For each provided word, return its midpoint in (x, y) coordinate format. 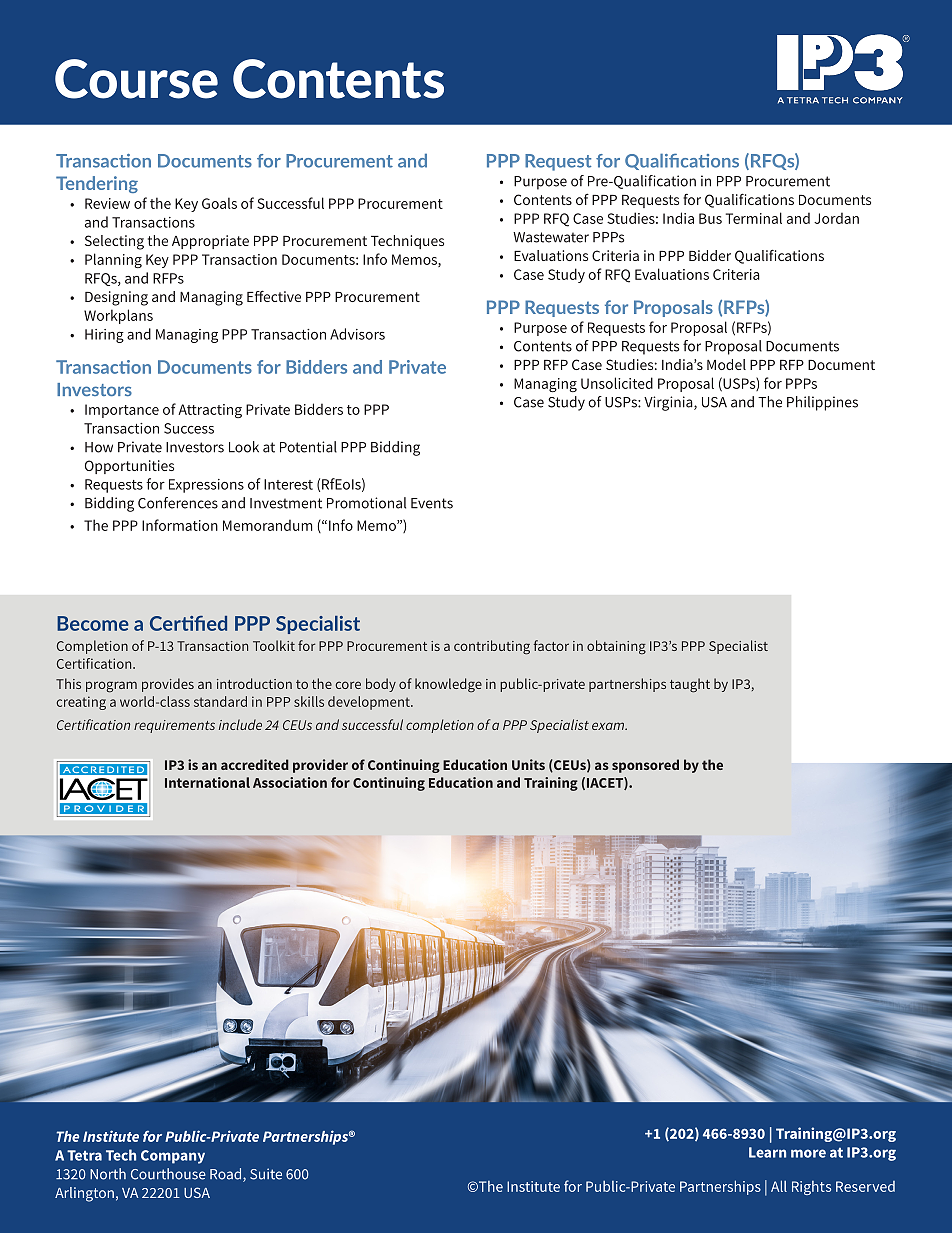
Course (136, 79)
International (207, 782)
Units (528, 764)
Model (726, 364)
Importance (122, 411)
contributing (492, 647)
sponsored (645, 766)
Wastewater (551, 237)
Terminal (754, 218)
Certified (188, 623)
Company (173, 1157)
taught (690, 685)
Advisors (357, 334)
